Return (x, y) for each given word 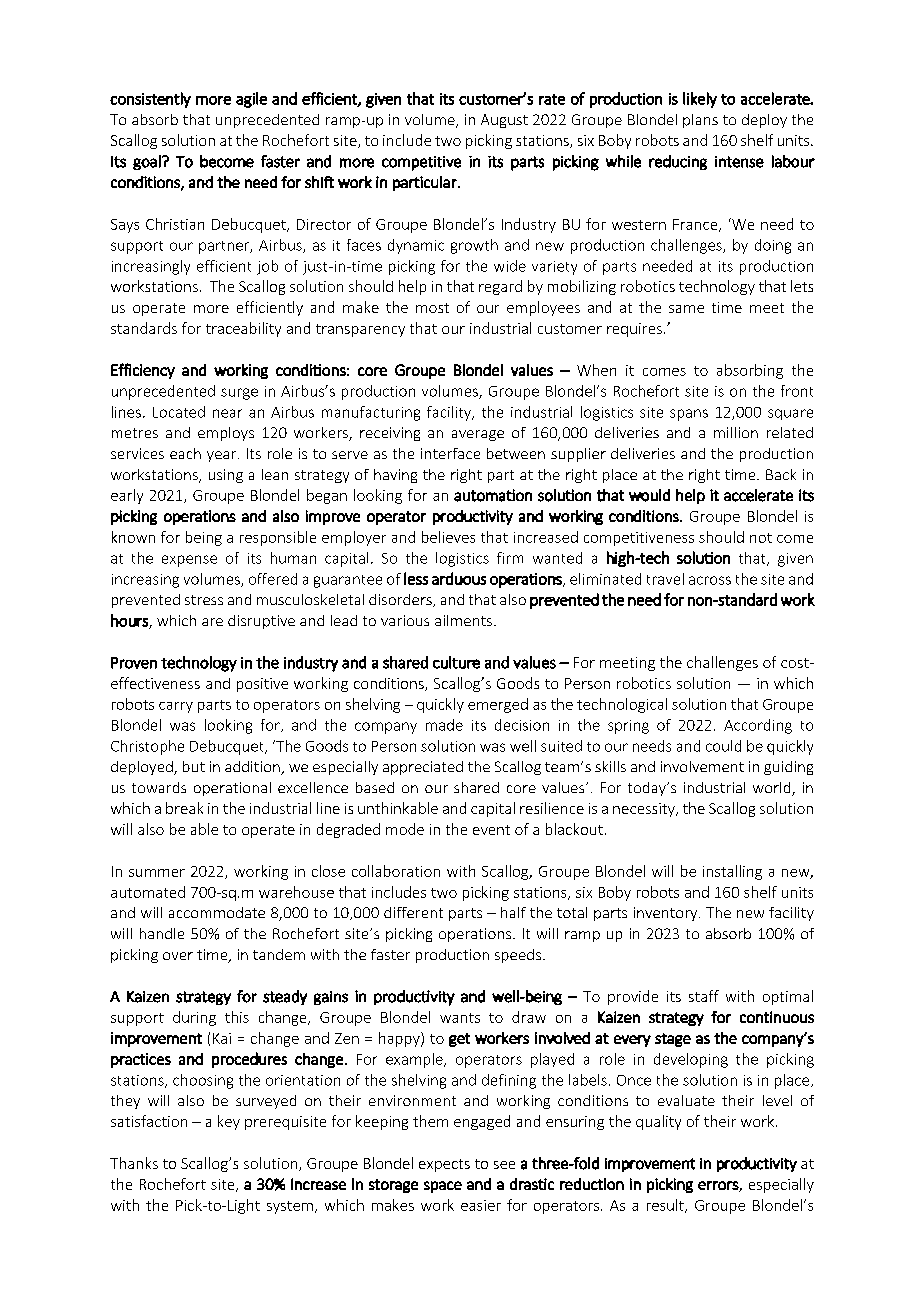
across (710, 580)
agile (251, 100)
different (413, 912)
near (227, 413)
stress (204, 600)
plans (700, 121)
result (666, 1206)
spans (689, 415)
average (478, 435)
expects (444, 1165)
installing (732, 872)
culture (456, 662)
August (504, 121)
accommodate (217, 912)
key (229, 1122)
